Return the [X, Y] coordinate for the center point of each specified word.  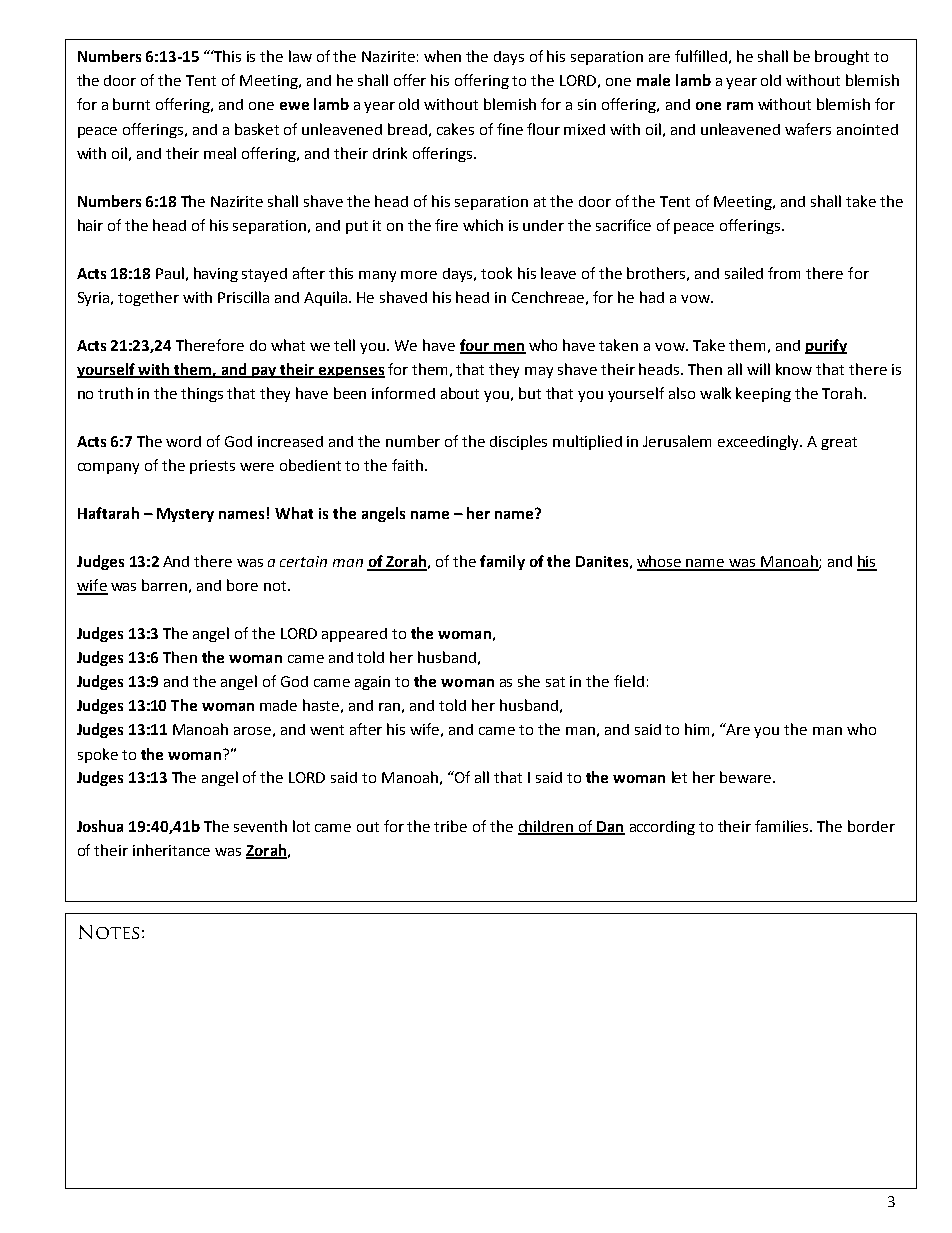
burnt [131, 104]
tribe [450, 826]
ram [740, 106]
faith [407, 465]
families [783, 826]
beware [747, 777]
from [784, 273]
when [442, 56]
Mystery [185, 515]
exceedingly [760, 442]
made [278, 705]
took [496, 273]
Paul [170, 273]
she [529, 681]
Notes [109, 932]
